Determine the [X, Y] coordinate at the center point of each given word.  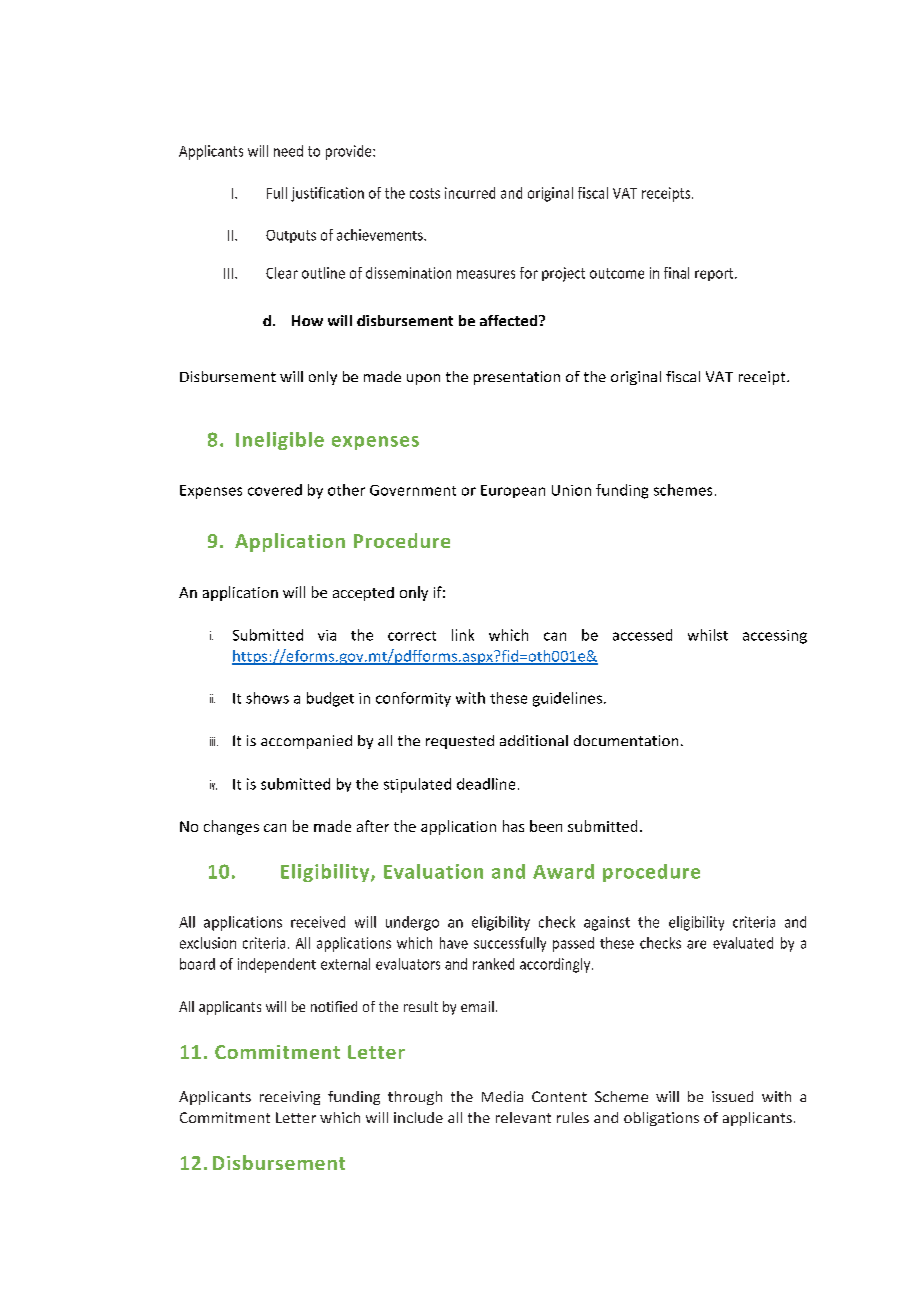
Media [502, 1096]
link [463, 635]
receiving [290, 1098]
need [288, 151]
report [715, 274]
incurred [470, 193]
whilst [708, 635]
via [327, 635]
